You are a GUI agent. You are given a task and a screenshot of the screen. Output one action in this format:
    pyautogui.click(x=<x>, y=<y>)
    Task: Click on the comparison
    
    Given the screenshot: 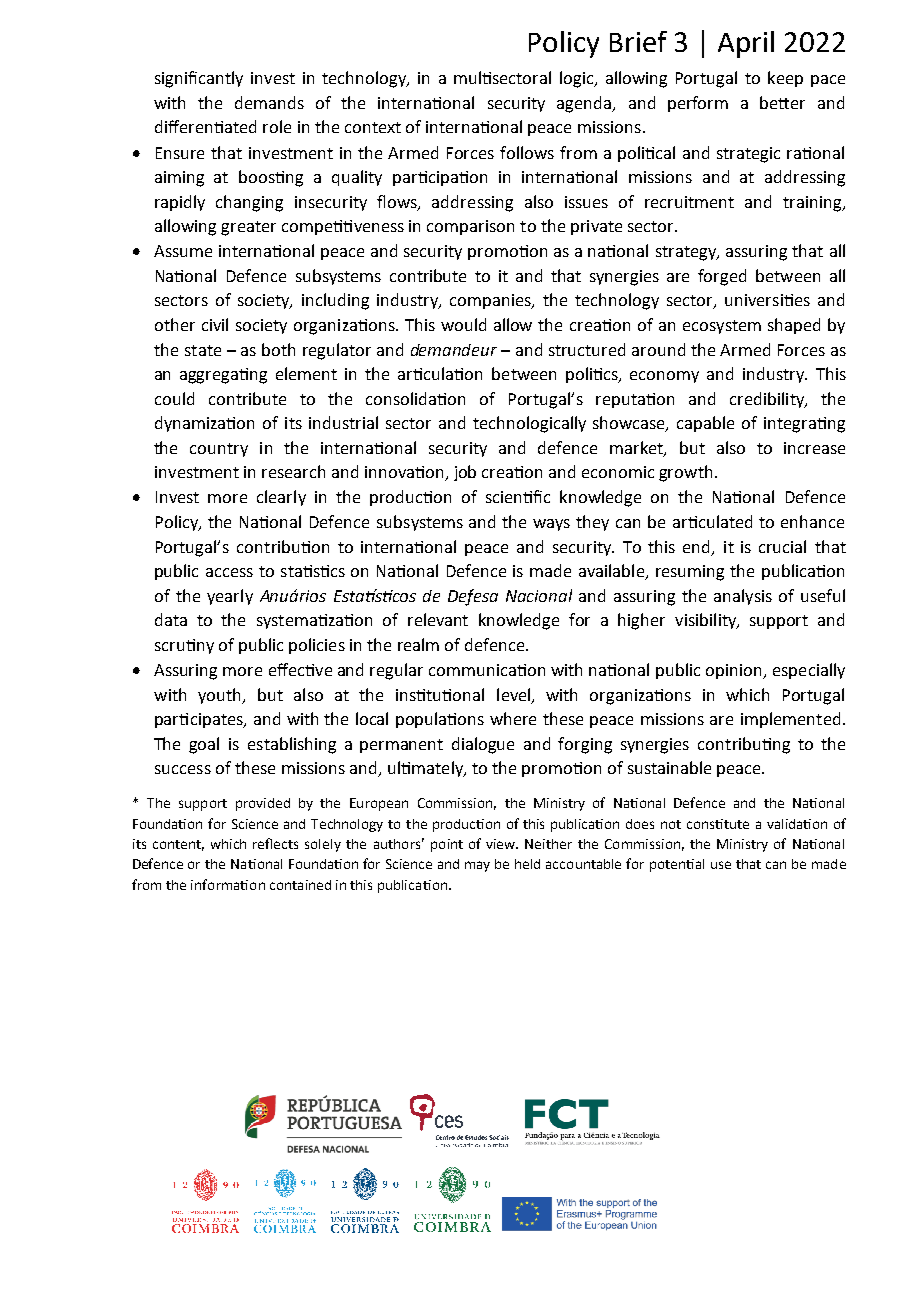 What is the action you would take?
    pyautogui.click(x=470, y=227)
